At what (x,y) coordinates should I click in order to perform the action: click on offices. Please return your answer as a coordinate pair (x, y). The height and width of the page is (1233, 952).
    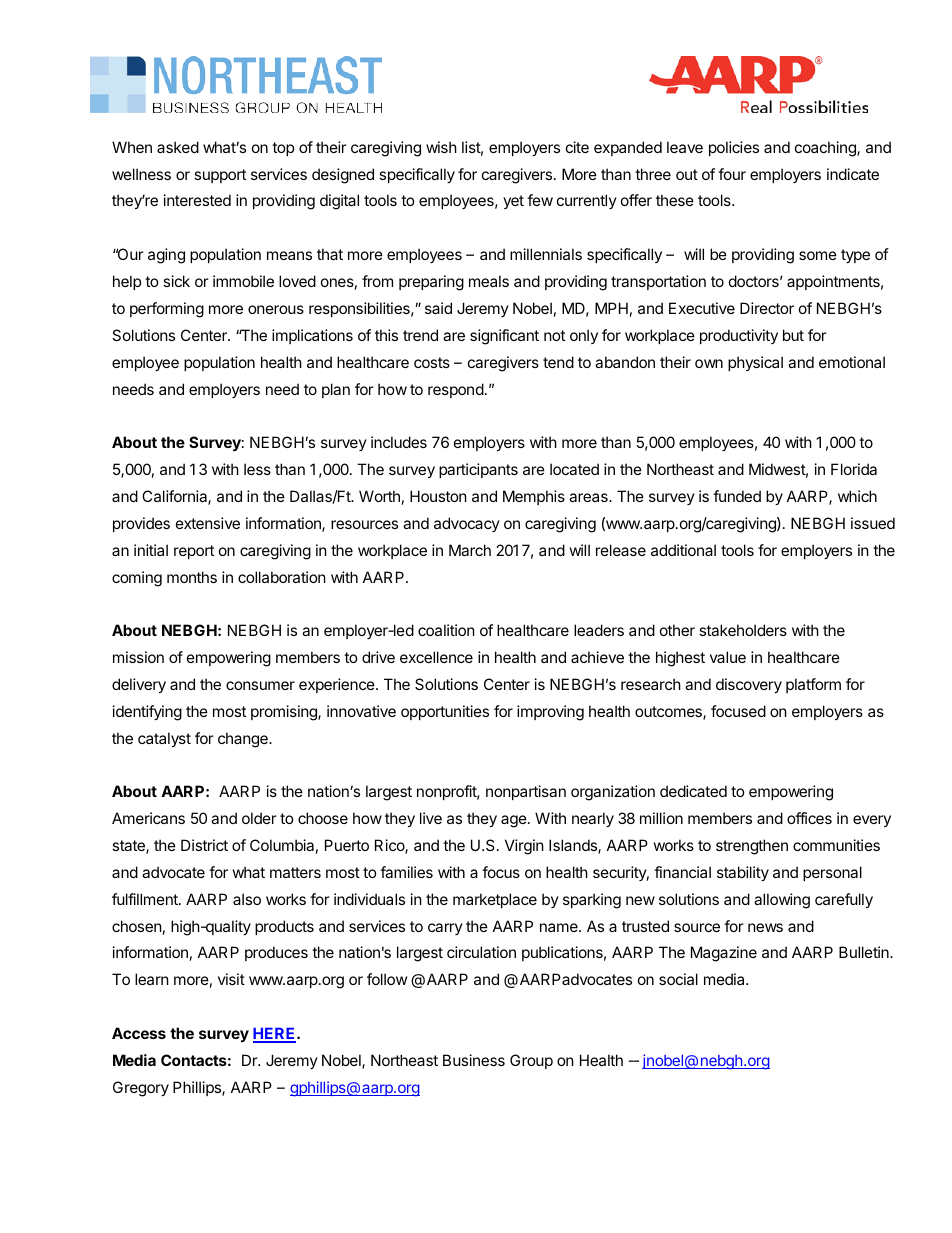
    Looking at the image, I should click on (809, 818).
